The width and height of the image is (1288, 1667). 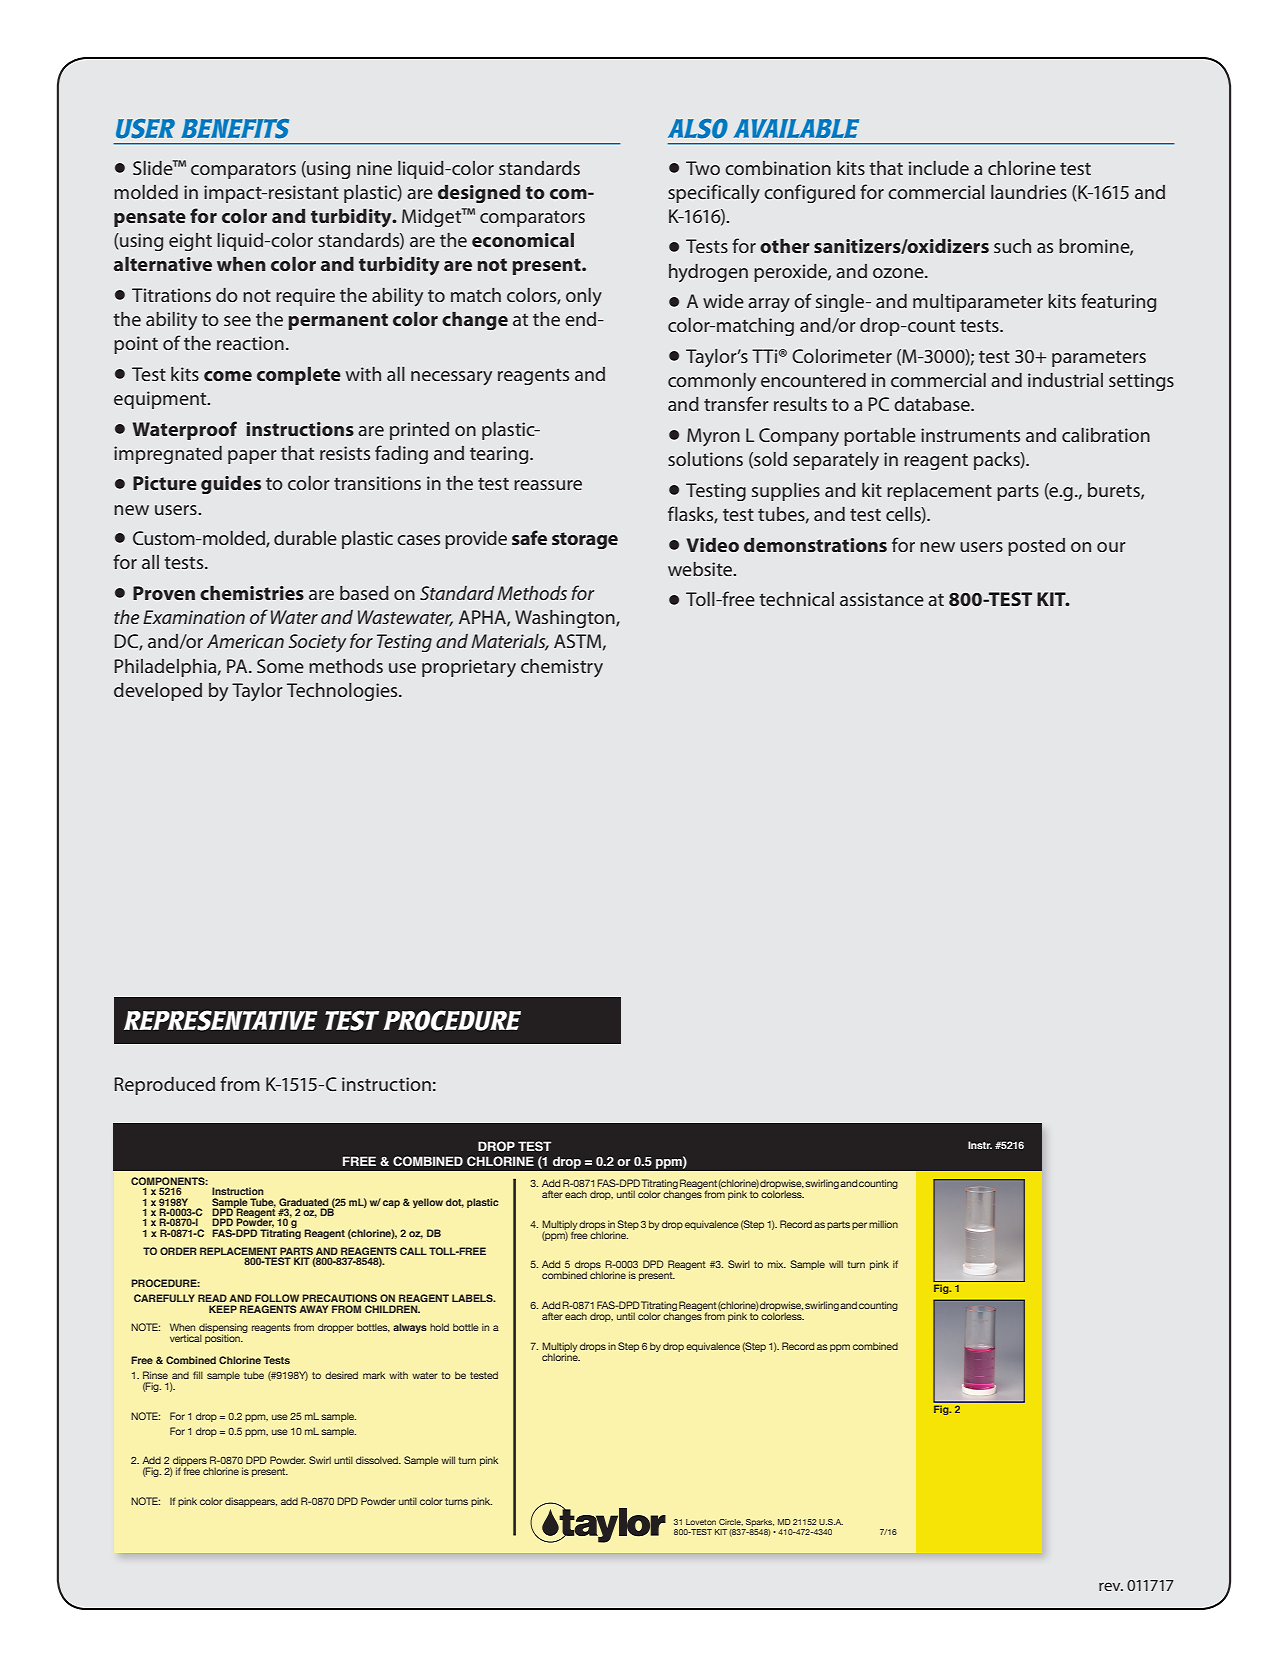 I want to click on yellow, so click(x=428, y=1203).
